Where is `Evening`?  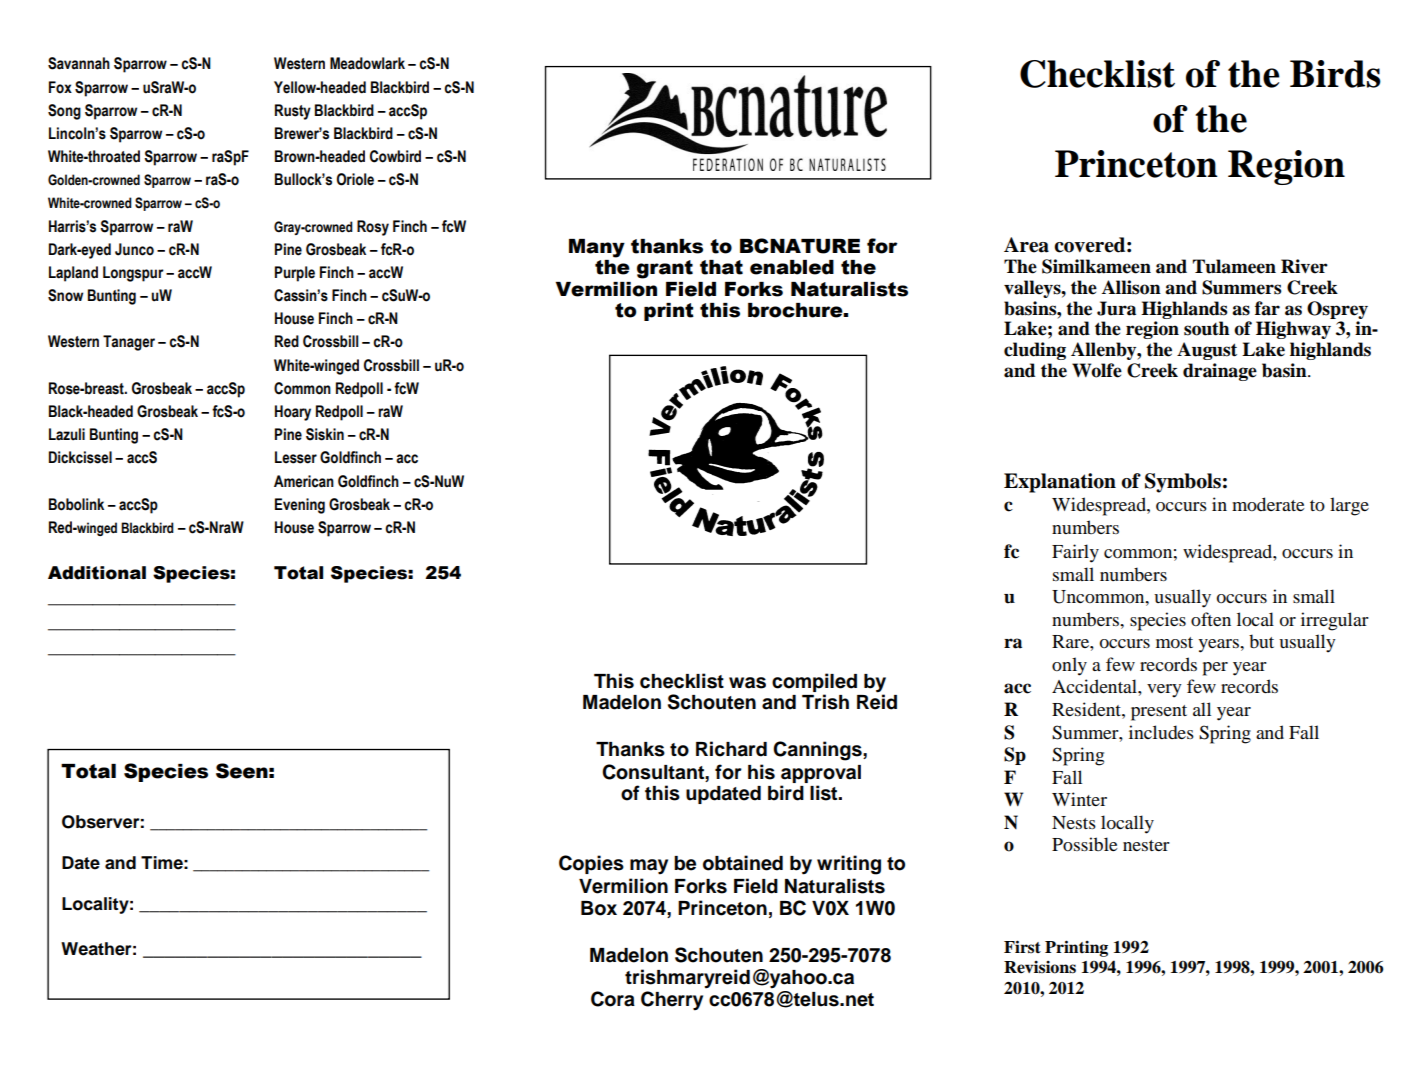
Evening is located at coordinates (300, 506).
